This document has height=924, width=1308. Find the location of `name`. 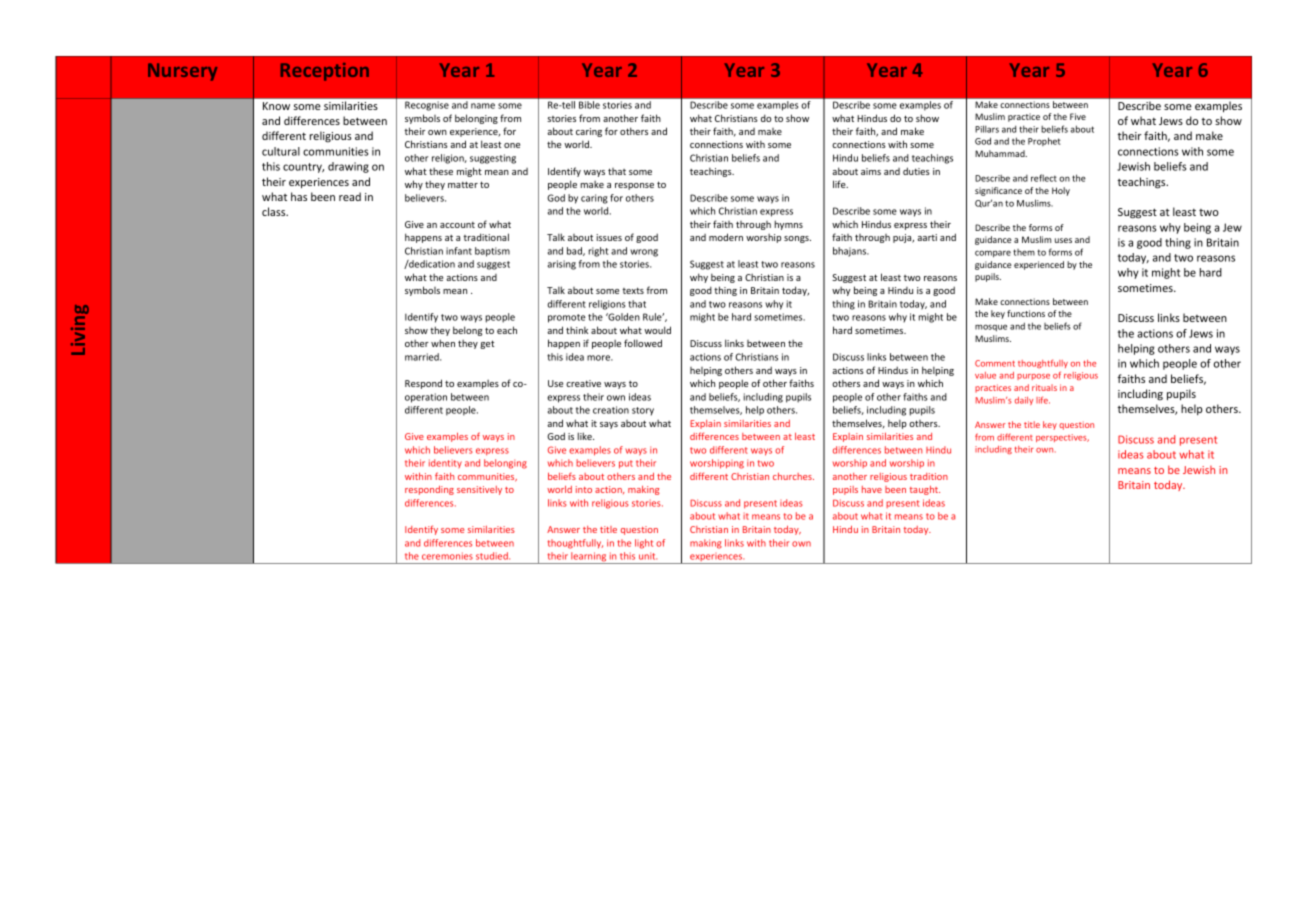

name is located at coordinates (483, 106).
